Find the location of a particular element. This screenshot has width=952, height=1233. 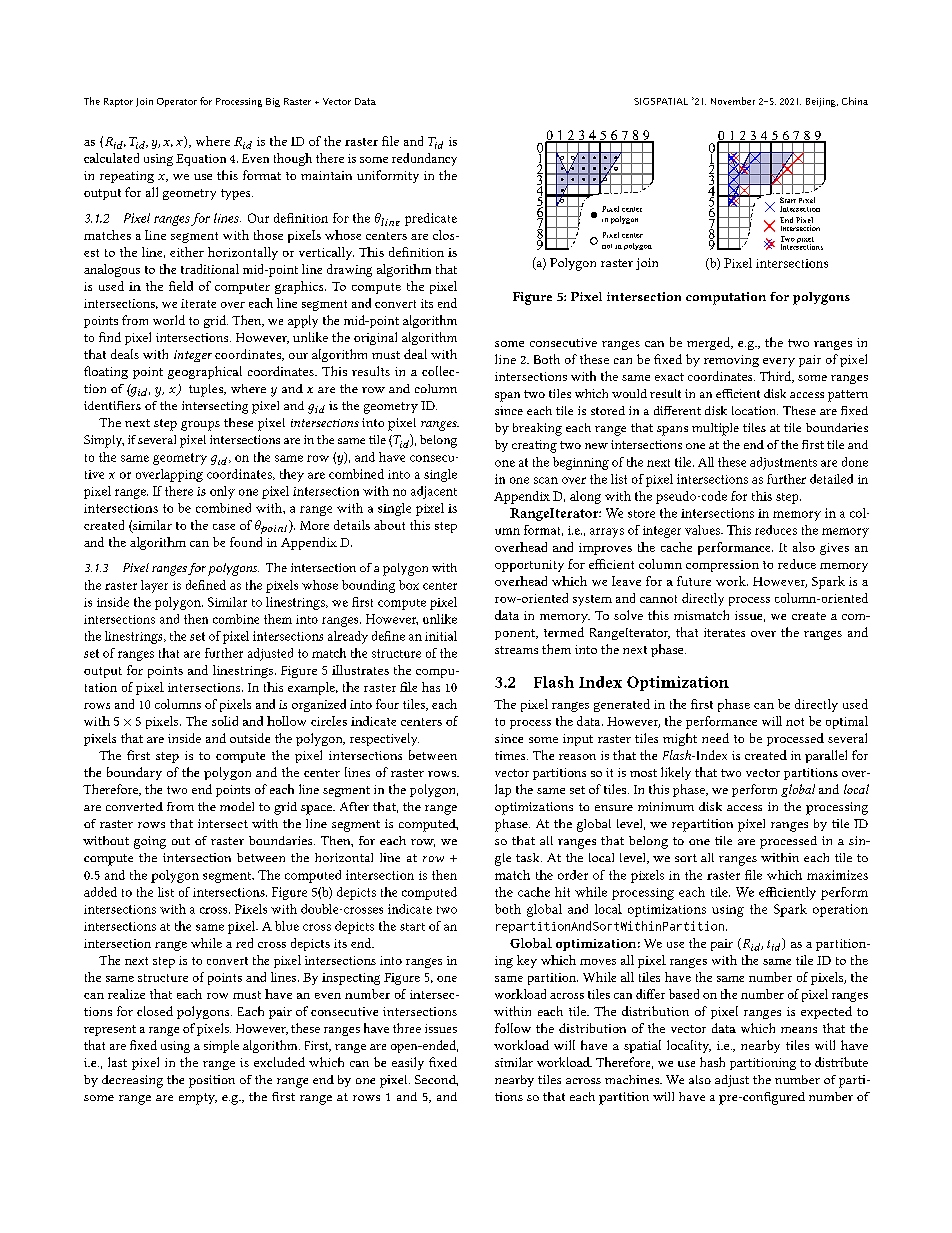

easily is located at coordinates (408, 1063).
